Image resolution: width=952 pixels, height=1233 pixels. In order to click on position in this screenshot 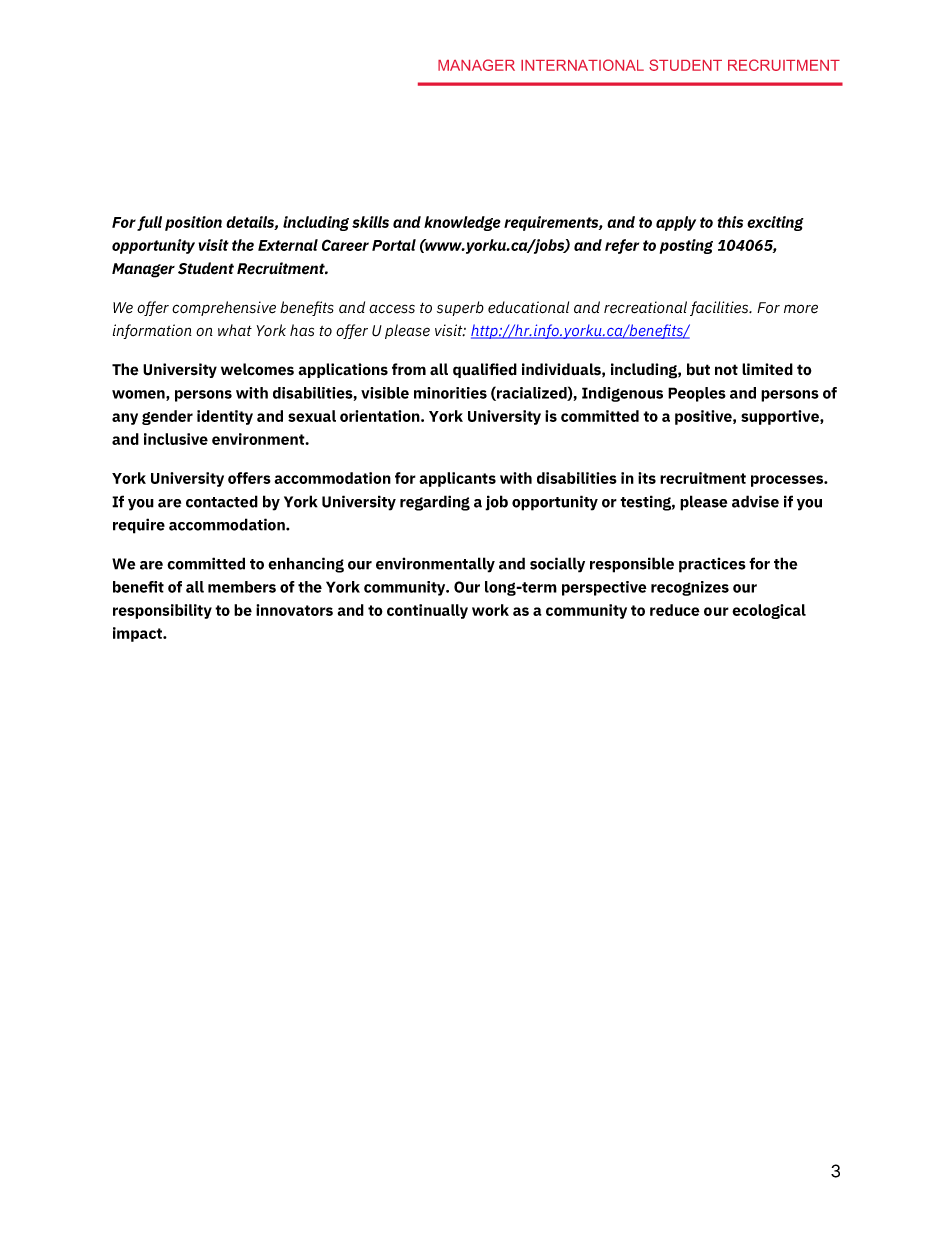, I will do `click(193, 223)`.
